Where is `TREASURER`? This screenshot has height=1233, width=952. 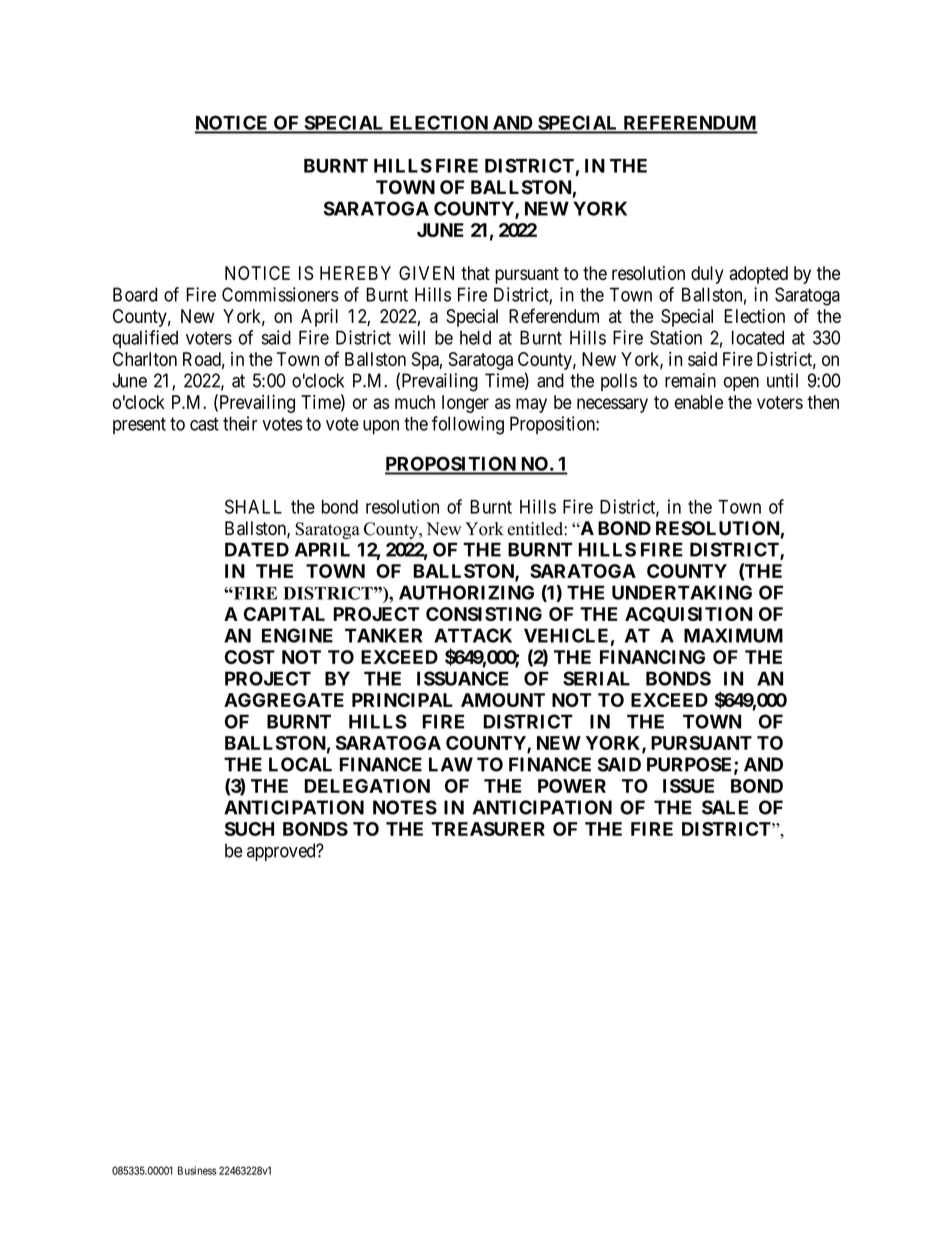
TREASURER is located at coordinates (488, 829).
